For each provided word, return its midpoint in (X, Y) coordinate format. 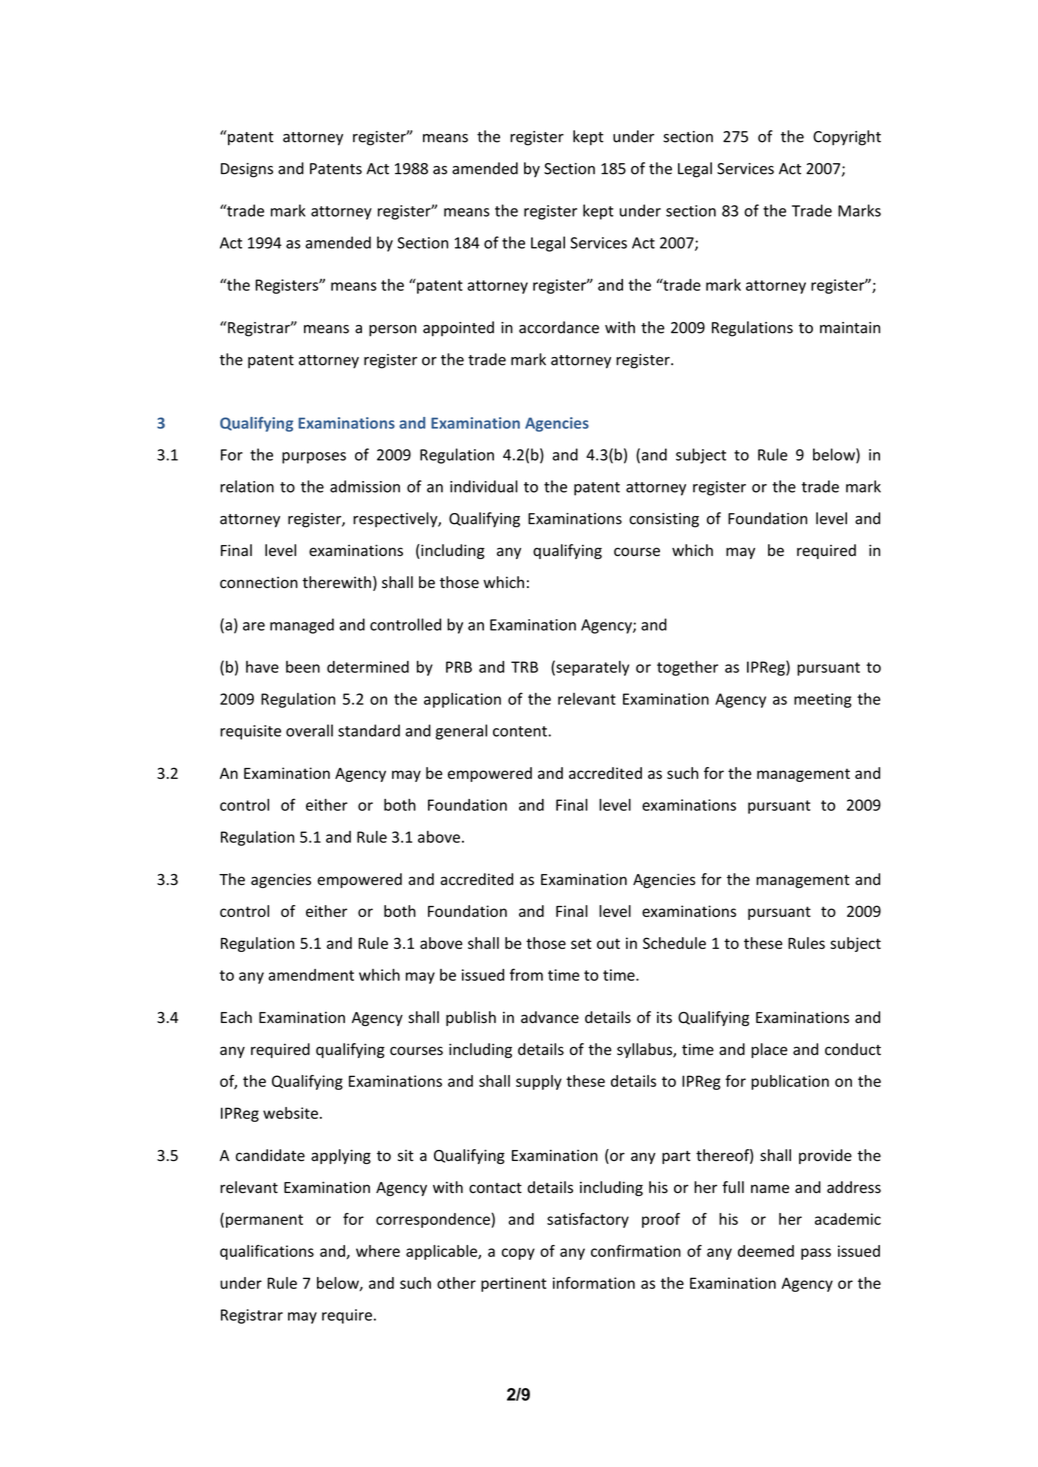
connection (259, 583)
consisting (664, 520)
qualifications (267, 1252)
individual (484, 486)
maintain (850, 328)
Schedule (674, 943)
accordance (559, 327)
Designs (247, 170)
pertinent (514, 1284)
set (581, 943)
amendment (311, 975)
